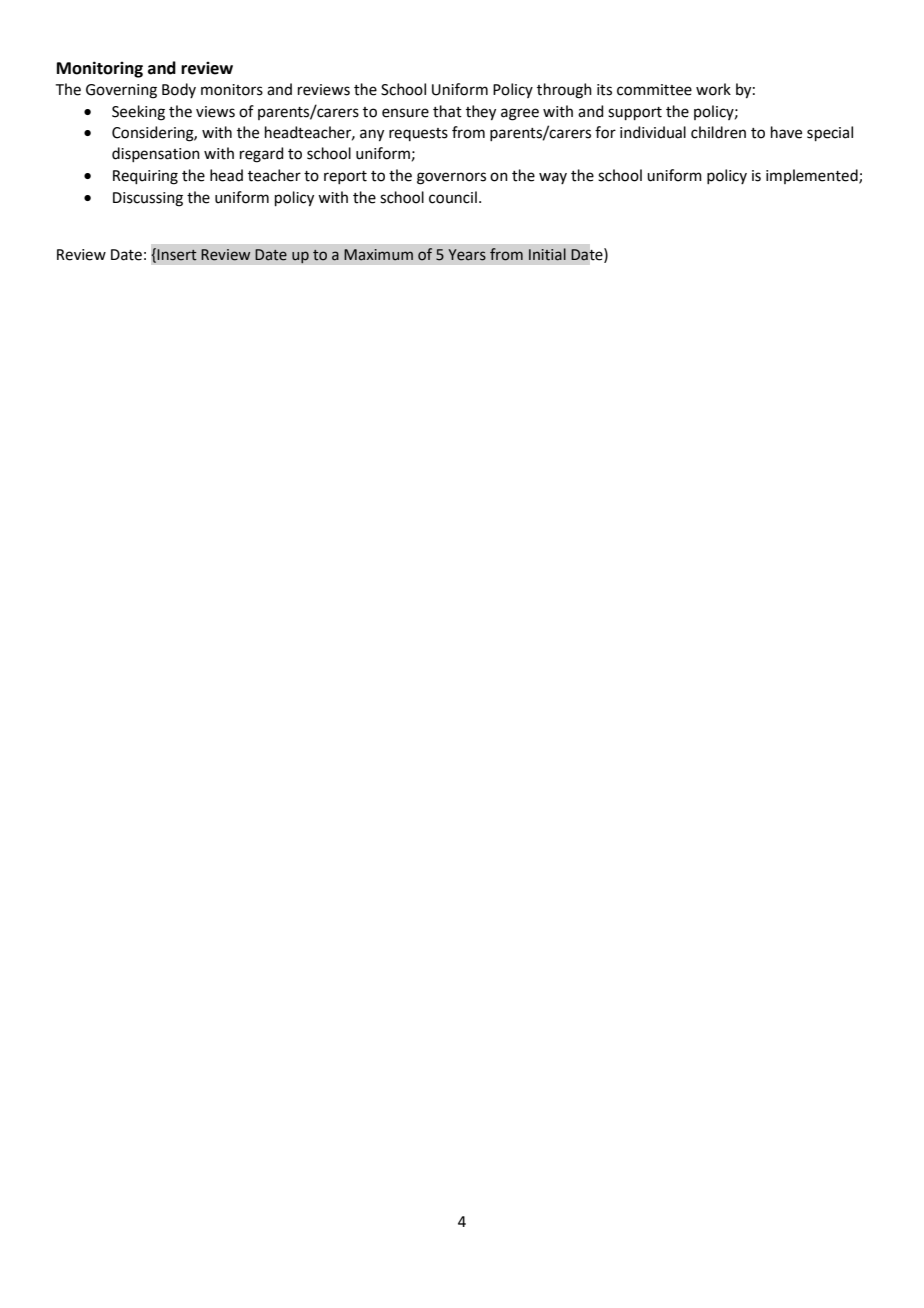  I want to click on work, so click(713, 89).
